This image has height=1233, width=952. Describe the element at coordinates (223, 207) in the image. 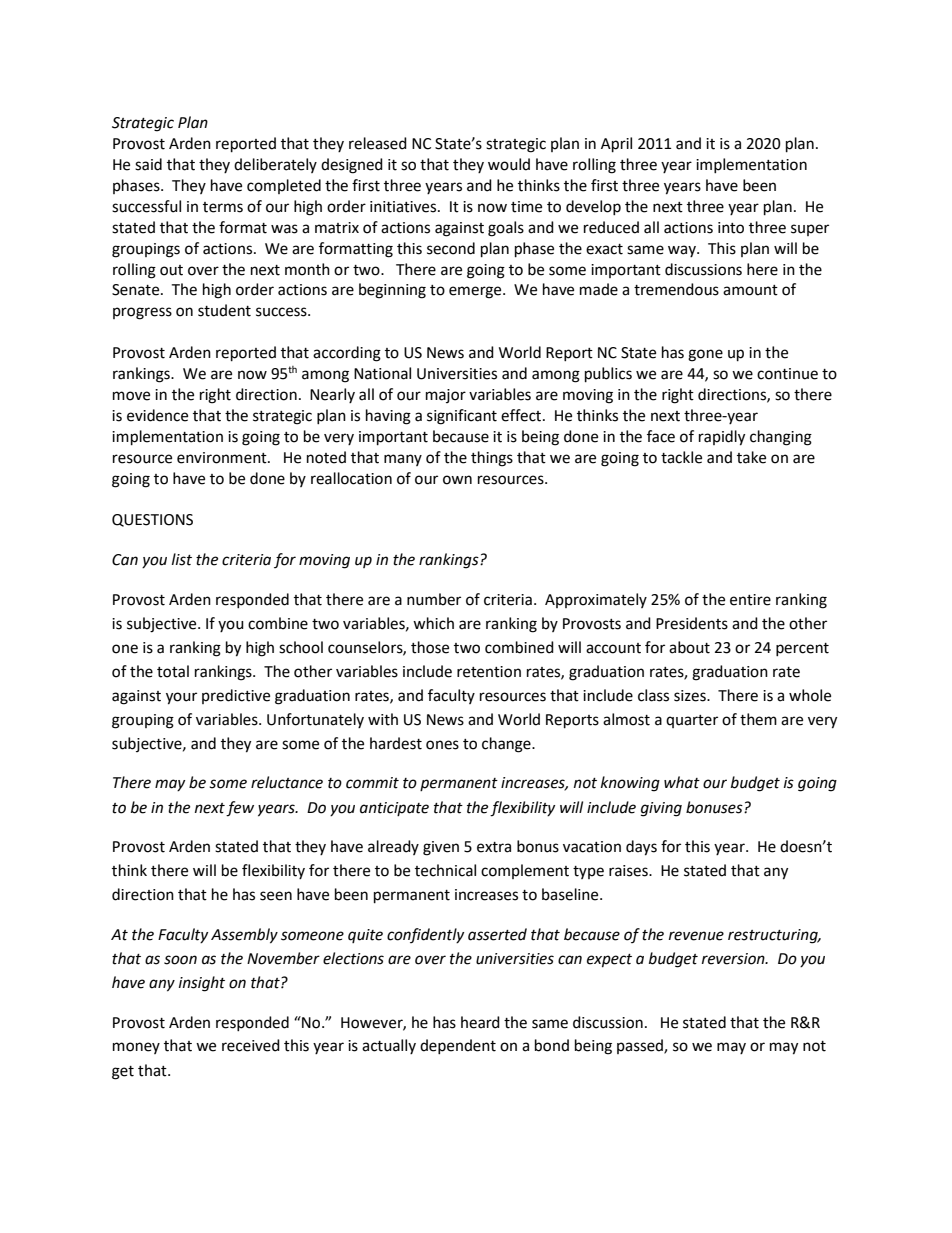

I see `terms` at that location.
